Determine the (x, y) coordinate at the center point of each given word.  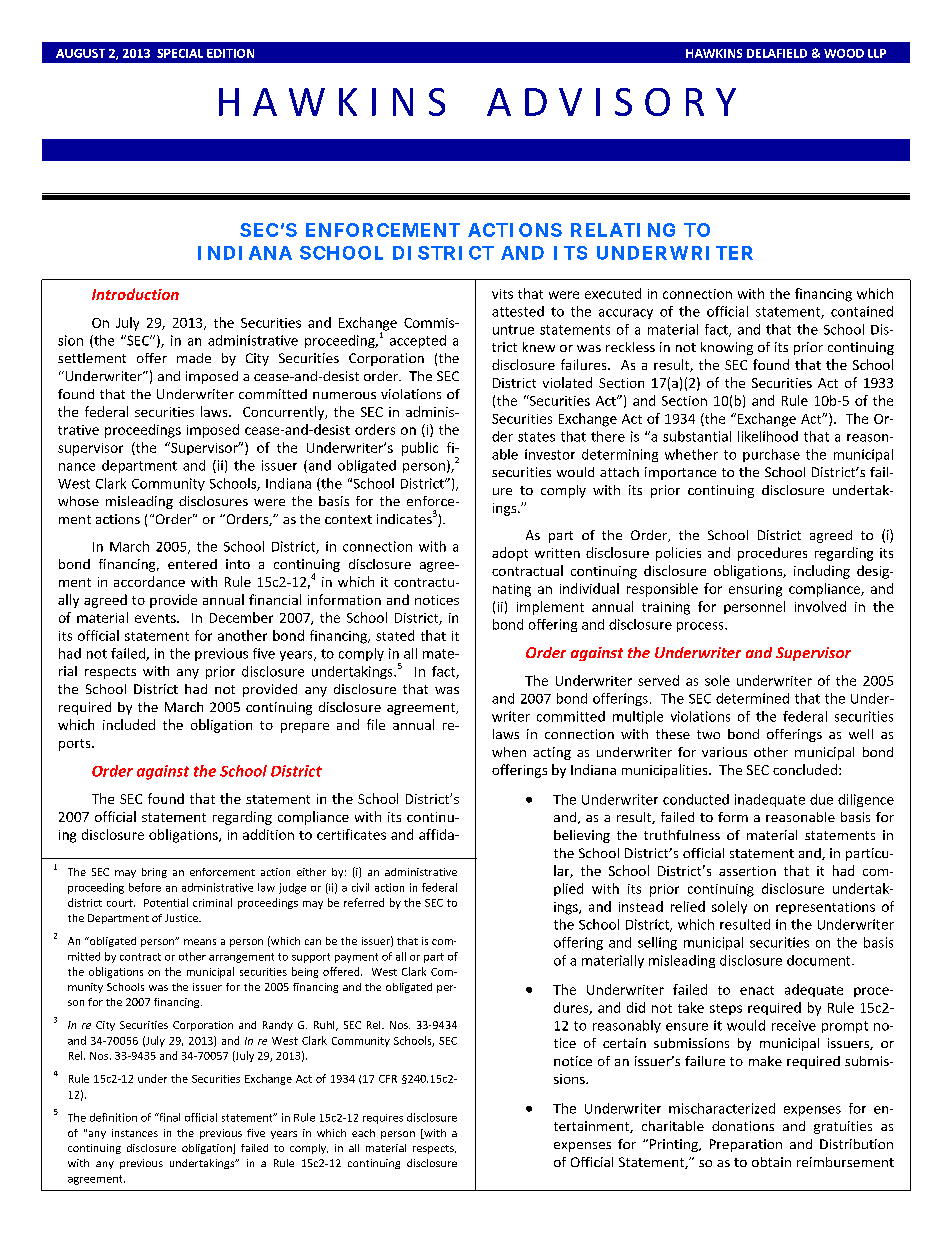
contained (862, 311)
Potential (166, 902)
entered (192, 564)
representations (825, 908)
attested (518, 311)
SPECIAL (180, 53)
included (129, 724)
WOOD (844, 53)
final (168, 1117)
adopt (510, 554)
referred (364, 902)
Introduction (135, 294)
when (509, 752)
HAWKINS (714, 53)
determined (752, 698)
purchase (771, 455)
